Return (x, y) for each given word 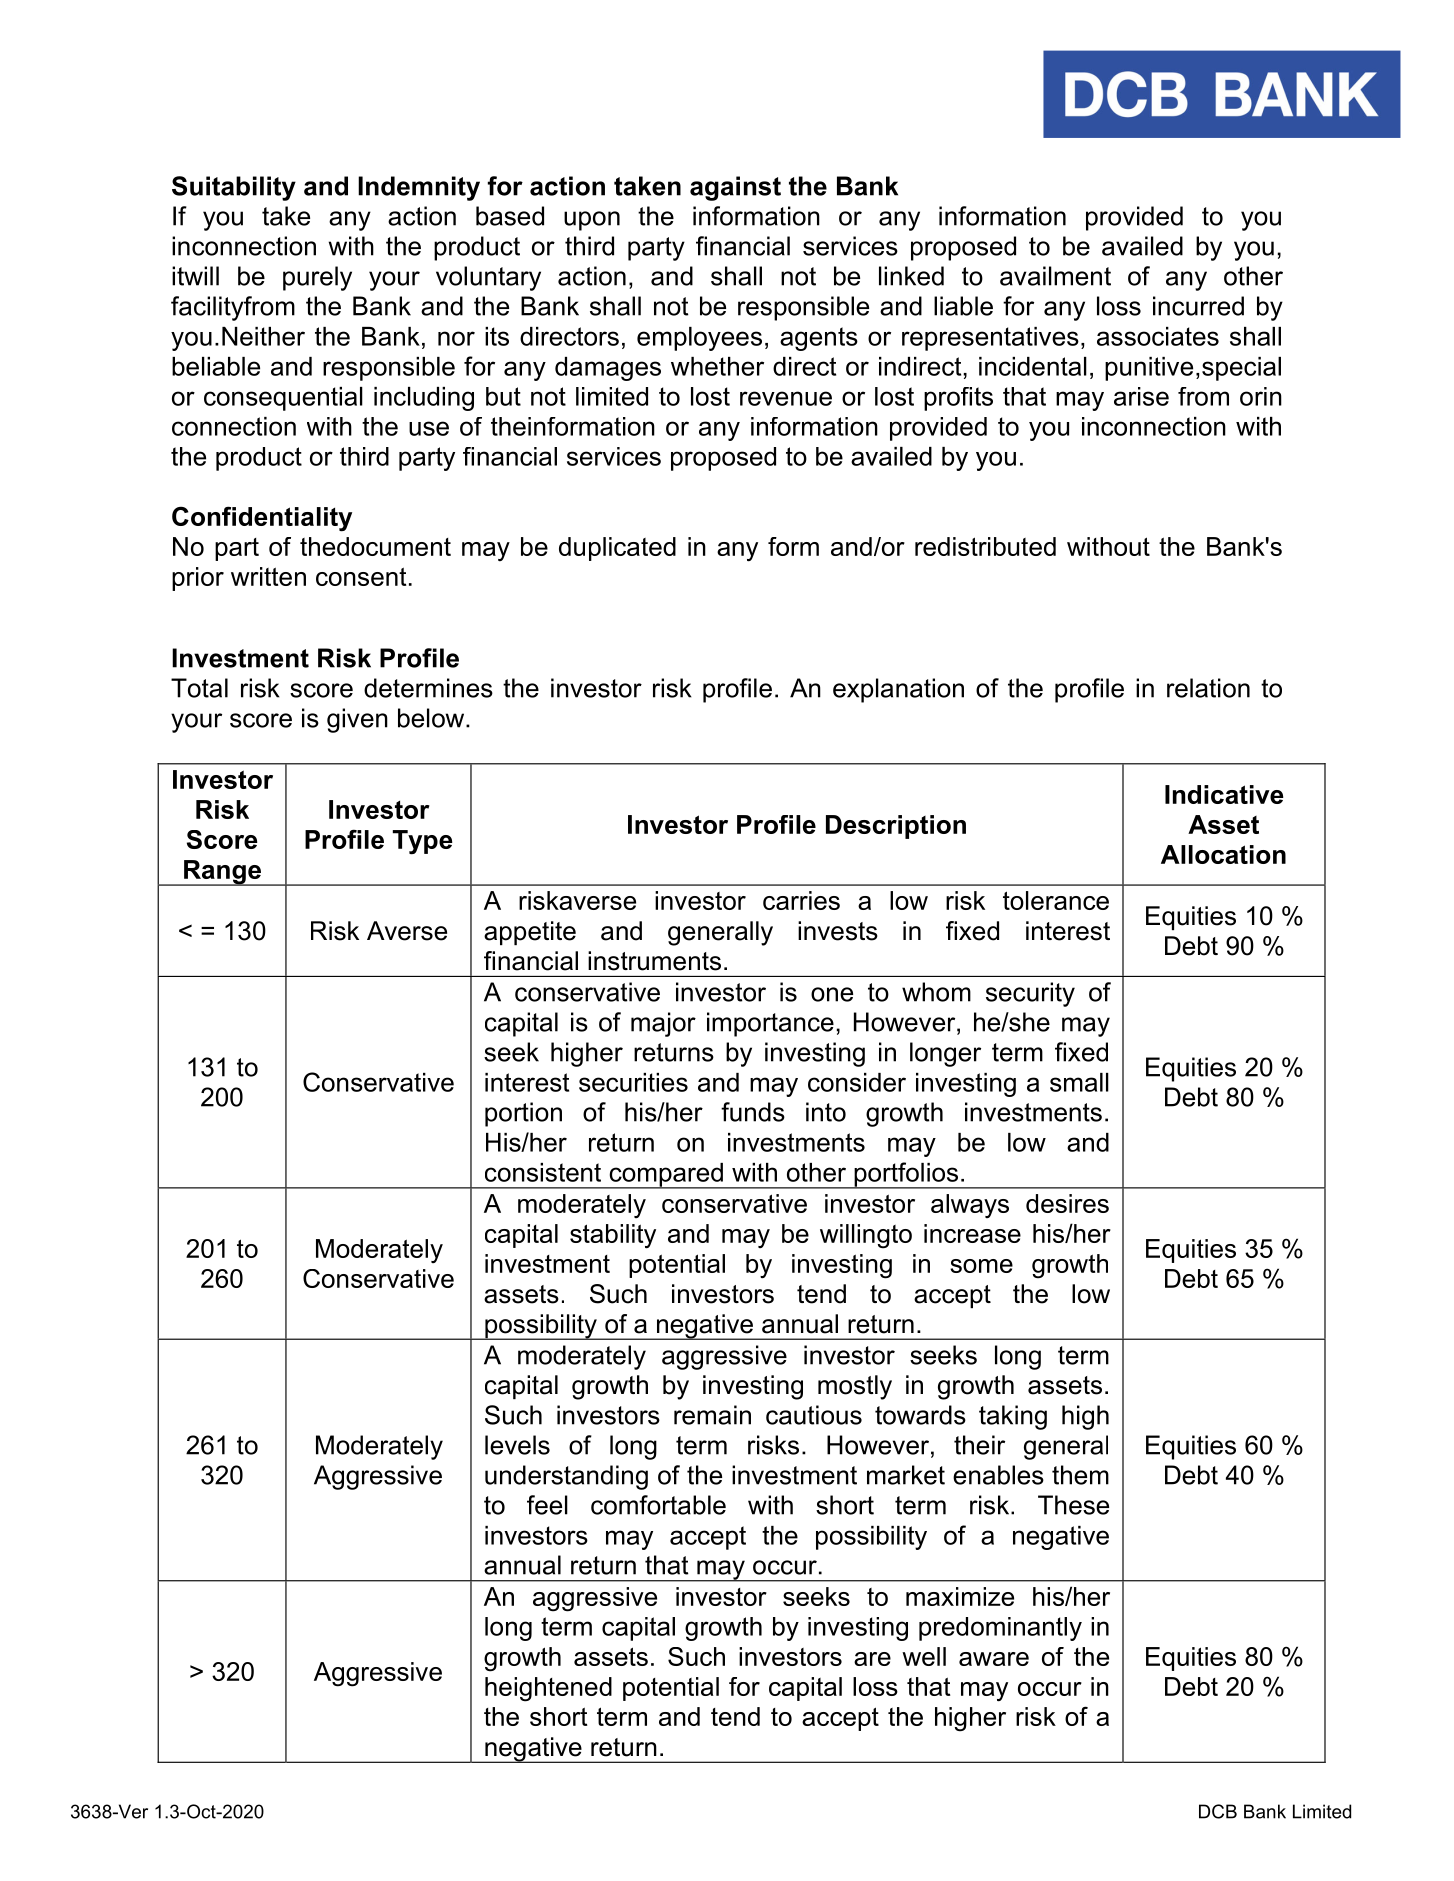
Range (222, 873)
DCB (1218, 1811)
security (1030, 994)
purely (317, 278)
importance (770, 1024)
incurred (1198, 306)
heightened (548, 1689)
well (924, 1656)
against (735, 188)
